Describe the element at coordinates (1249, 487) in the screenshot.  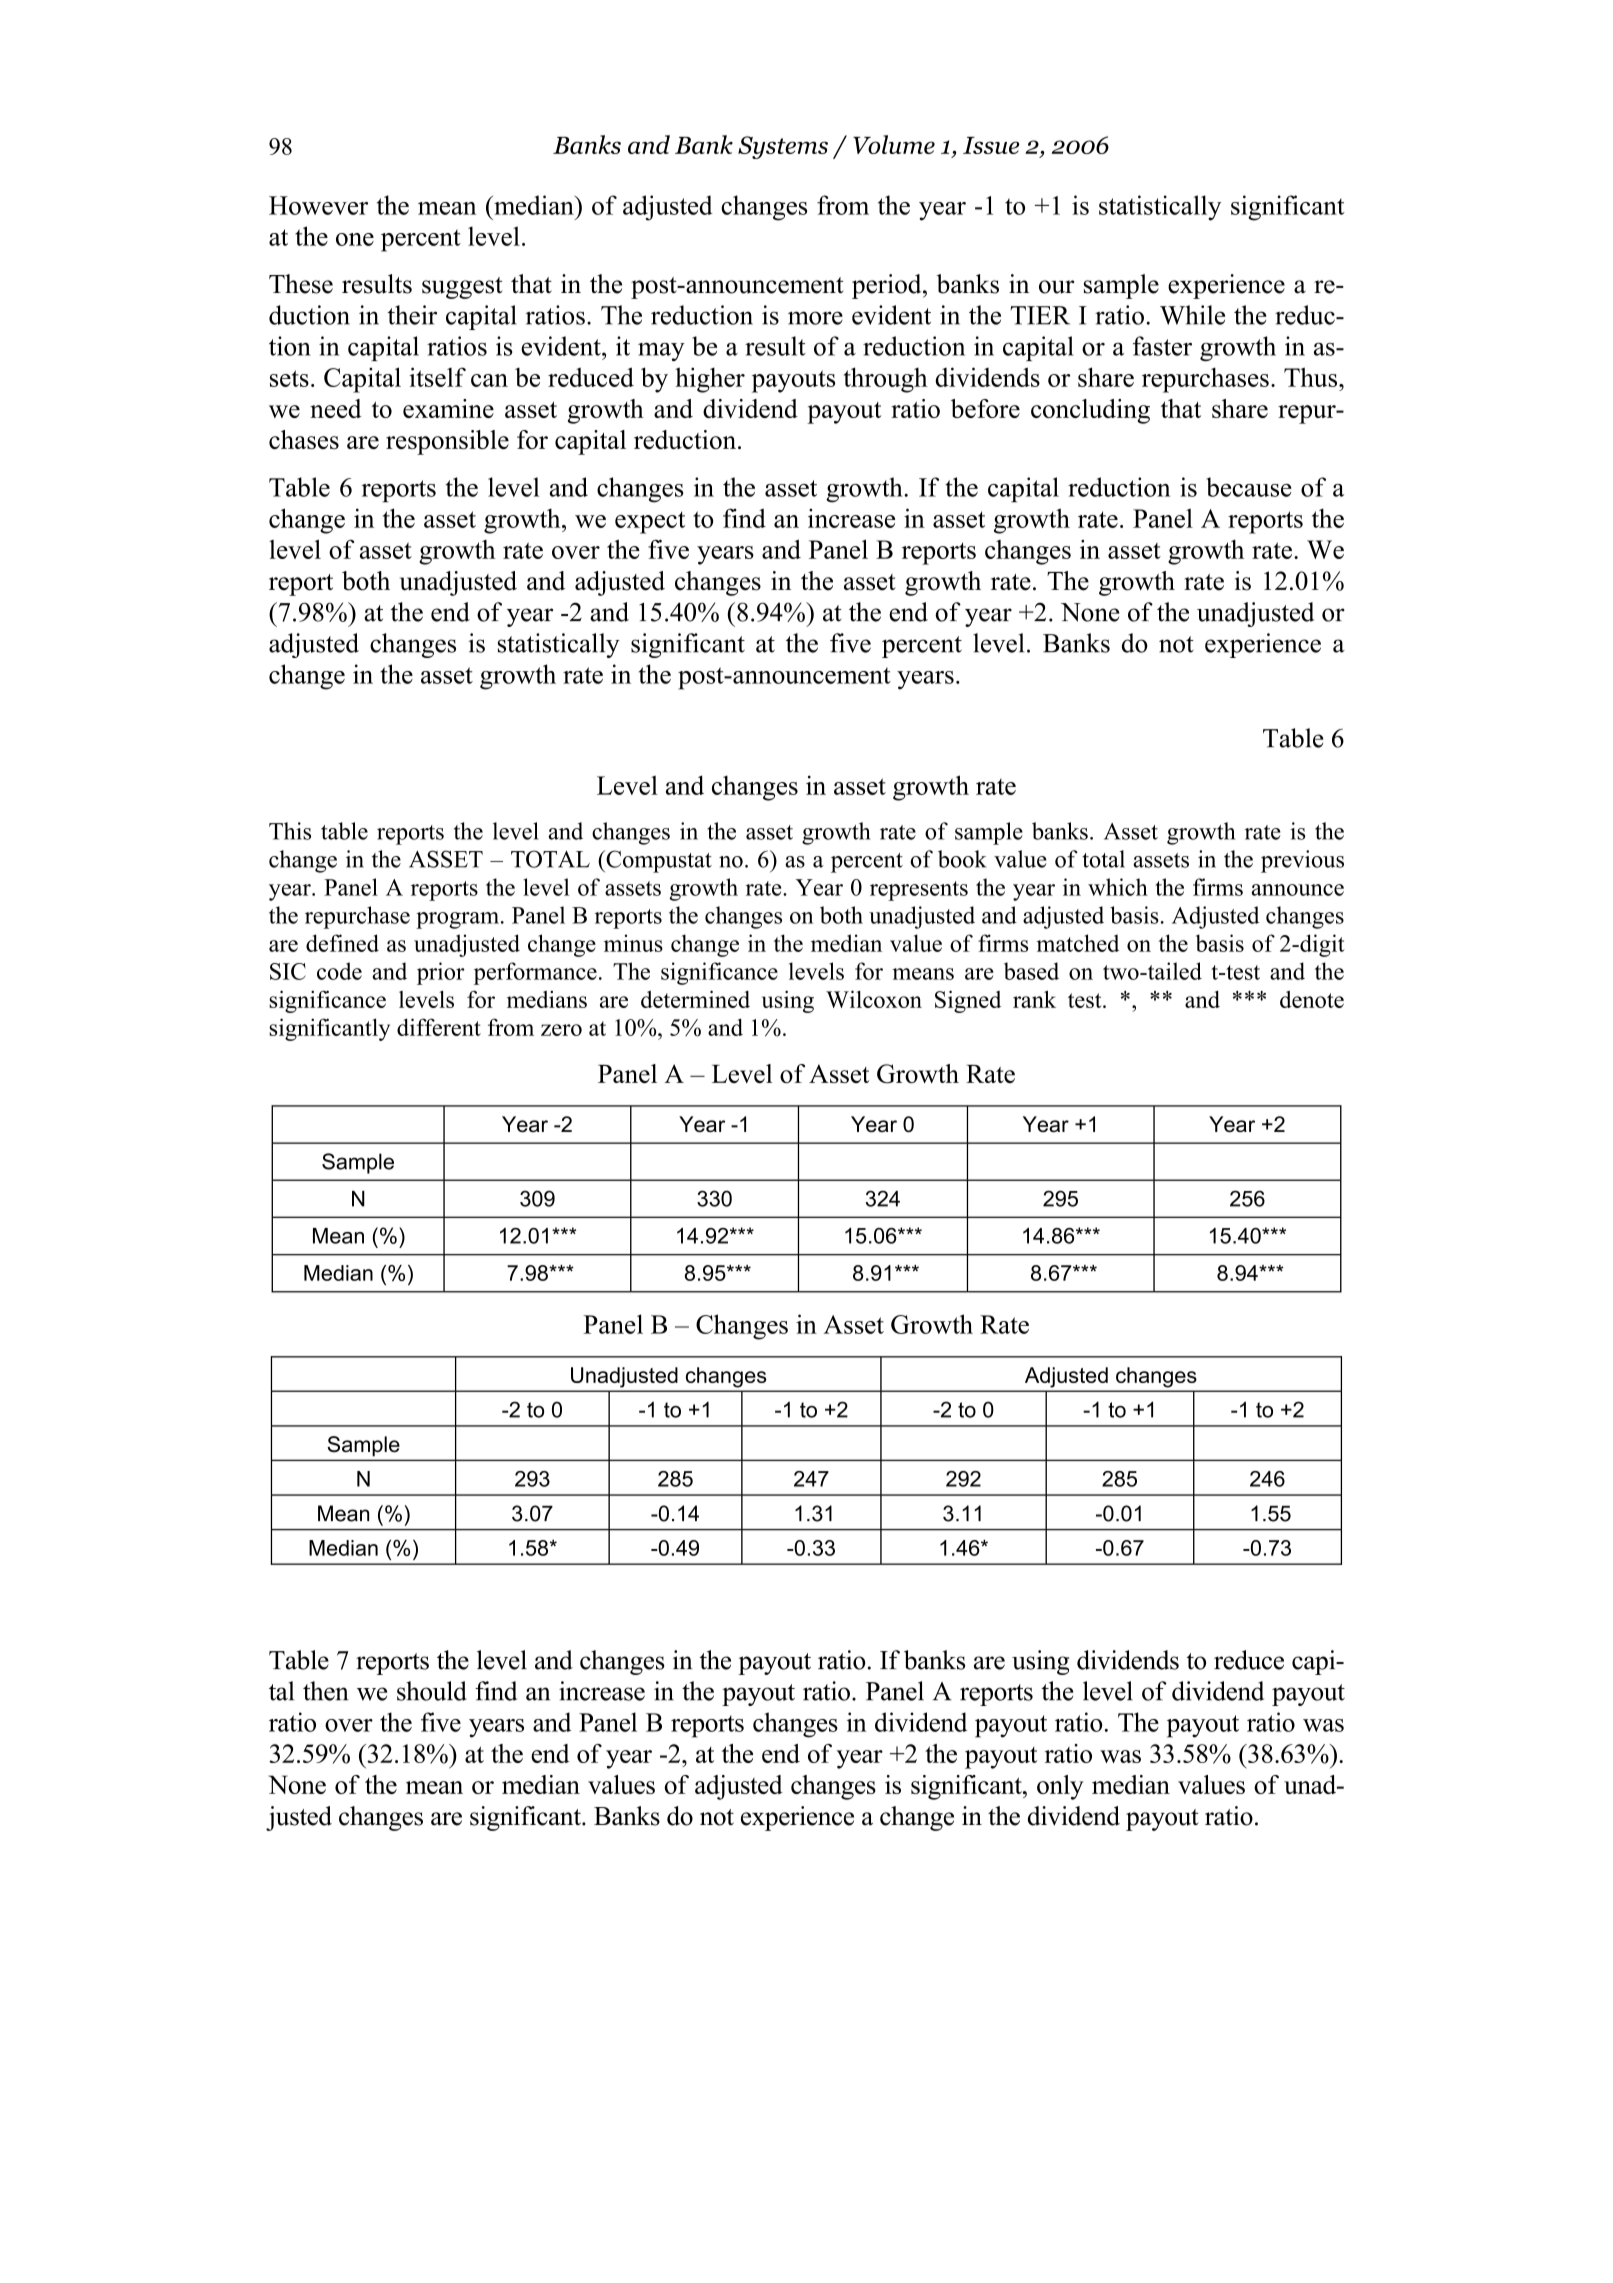
I see `because` at that location.
